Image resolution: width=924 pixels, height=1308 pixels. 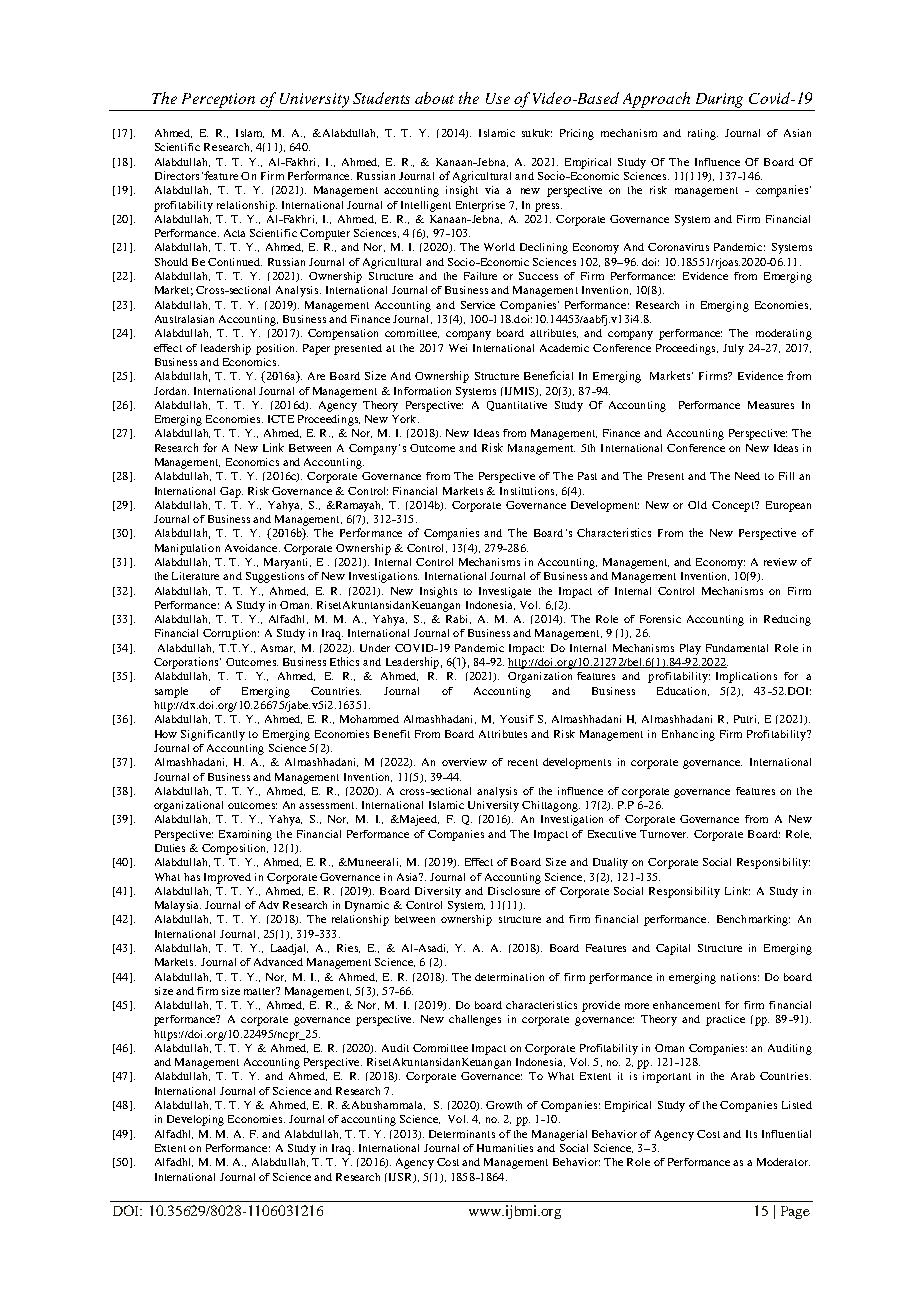 What do you see at coordinates (737, 648) in the page?
I see `Fundamental` at bounding box center [737, 648].
